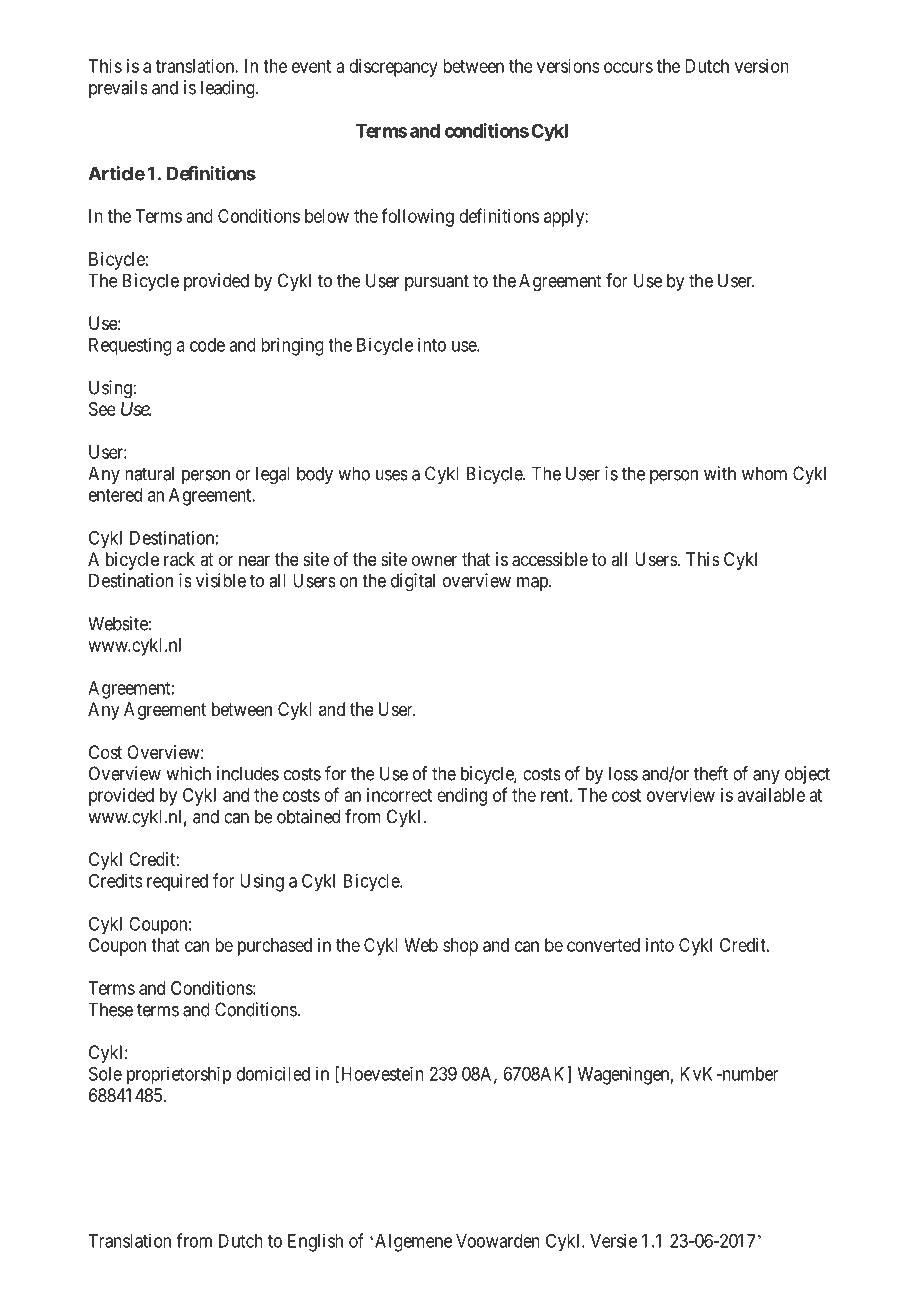 The height and width of the screenshot is (1308, 924). What do you see at coordinates (229, 89) in the screenshot?
I see `leading` at bounding box center [229, 89].
